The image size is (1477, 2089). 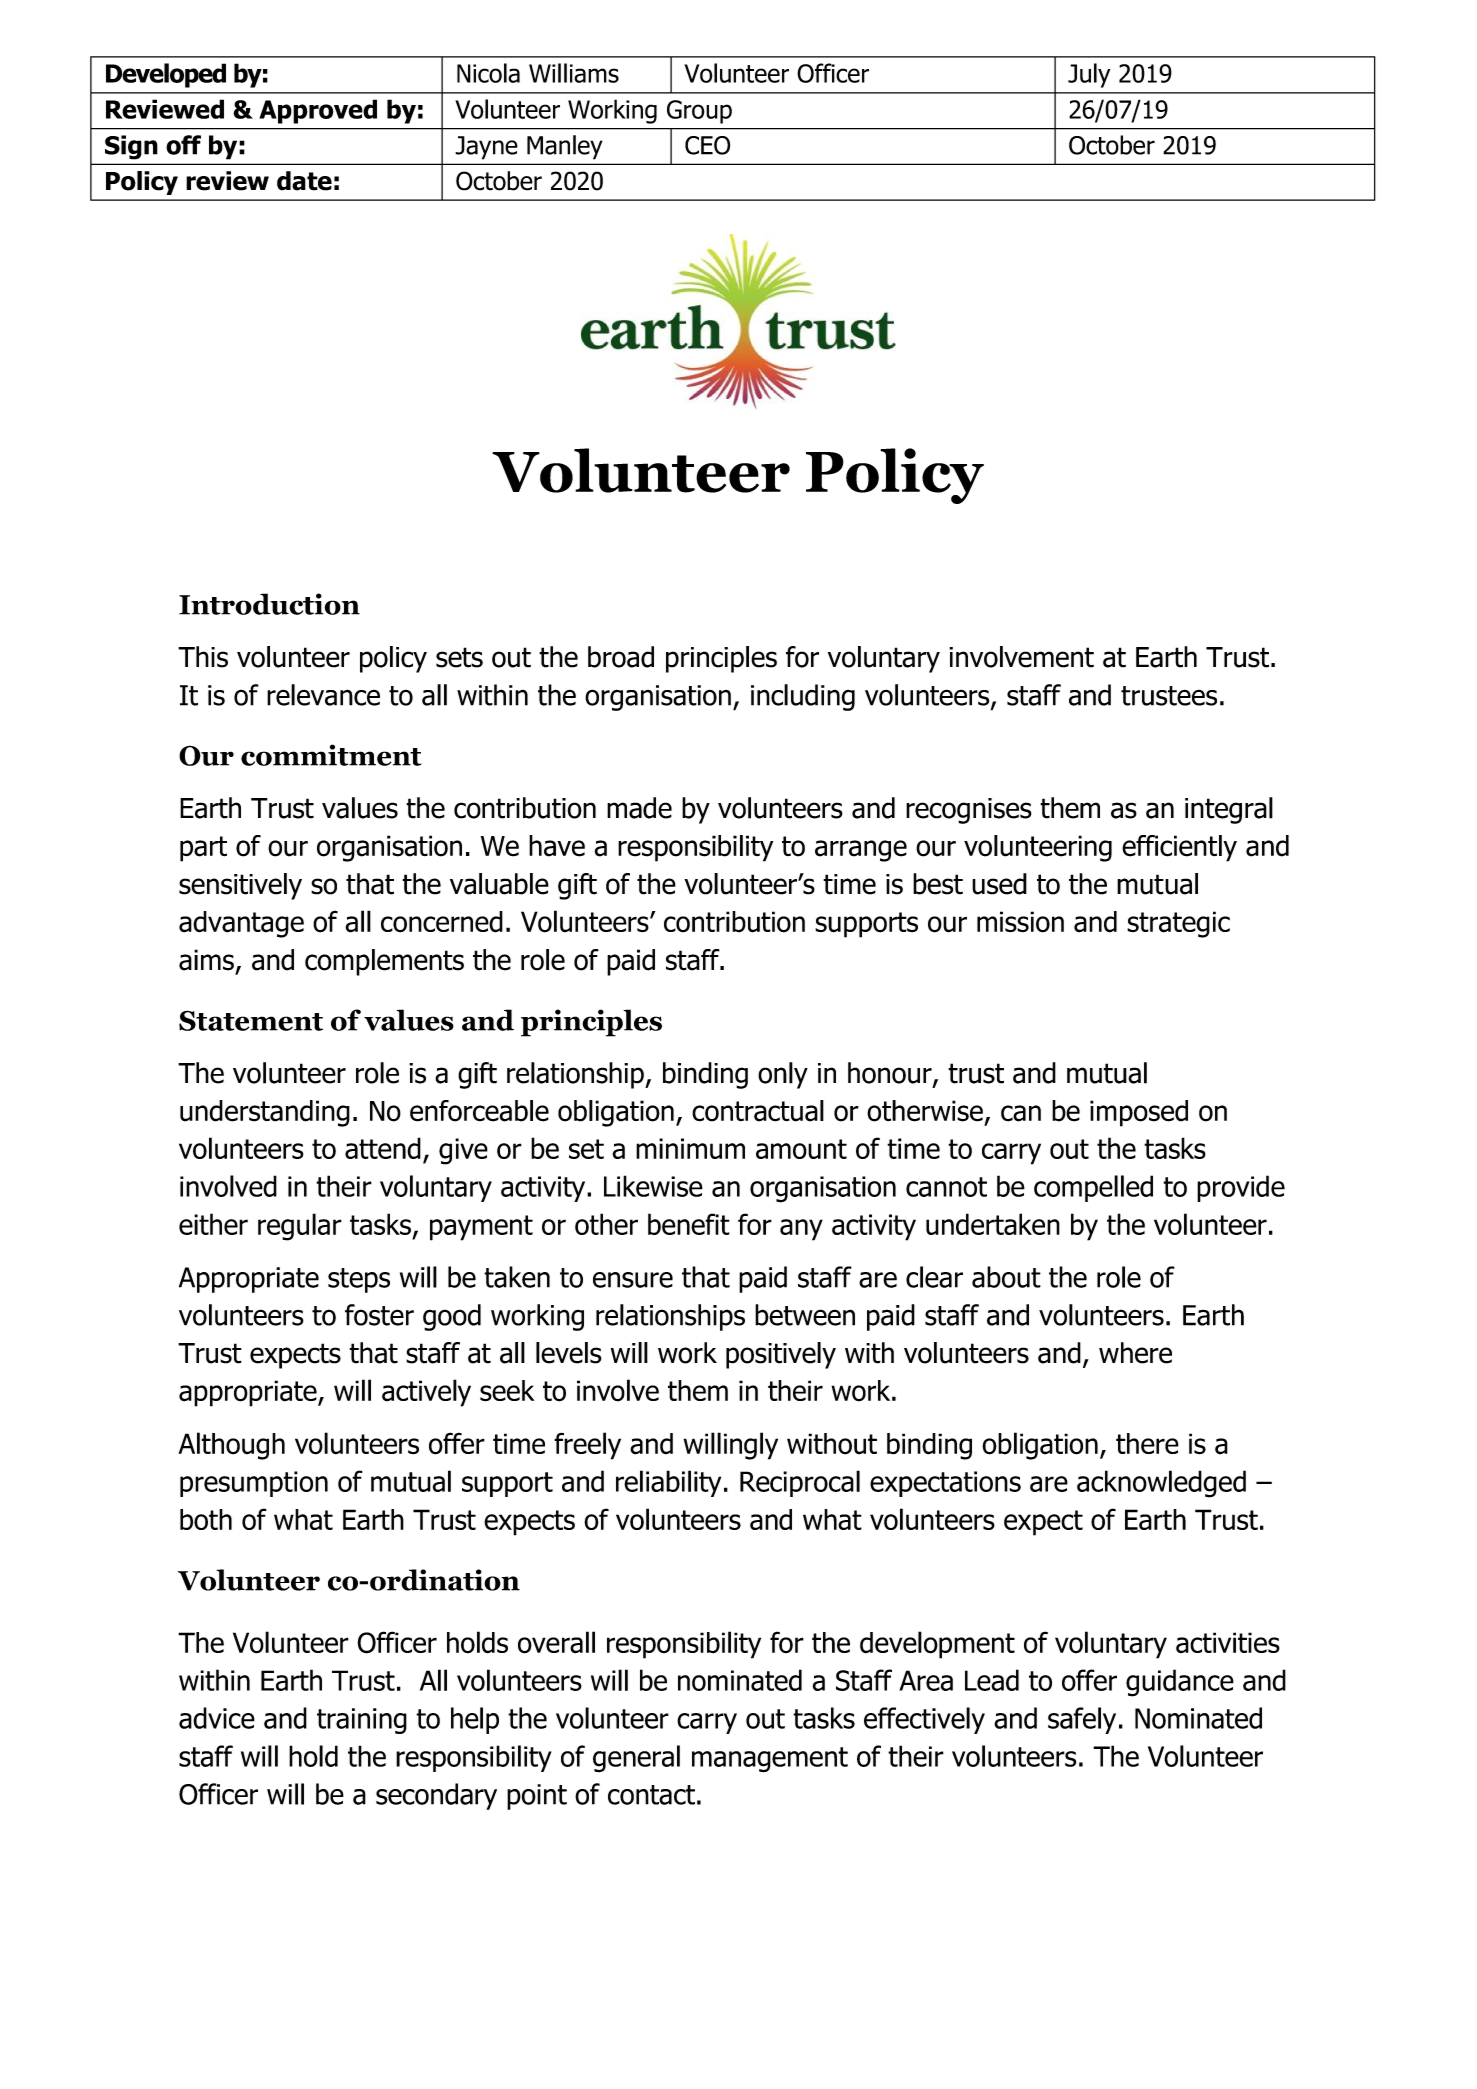 I want to click on safely, so click(x=1082, y=1720).
